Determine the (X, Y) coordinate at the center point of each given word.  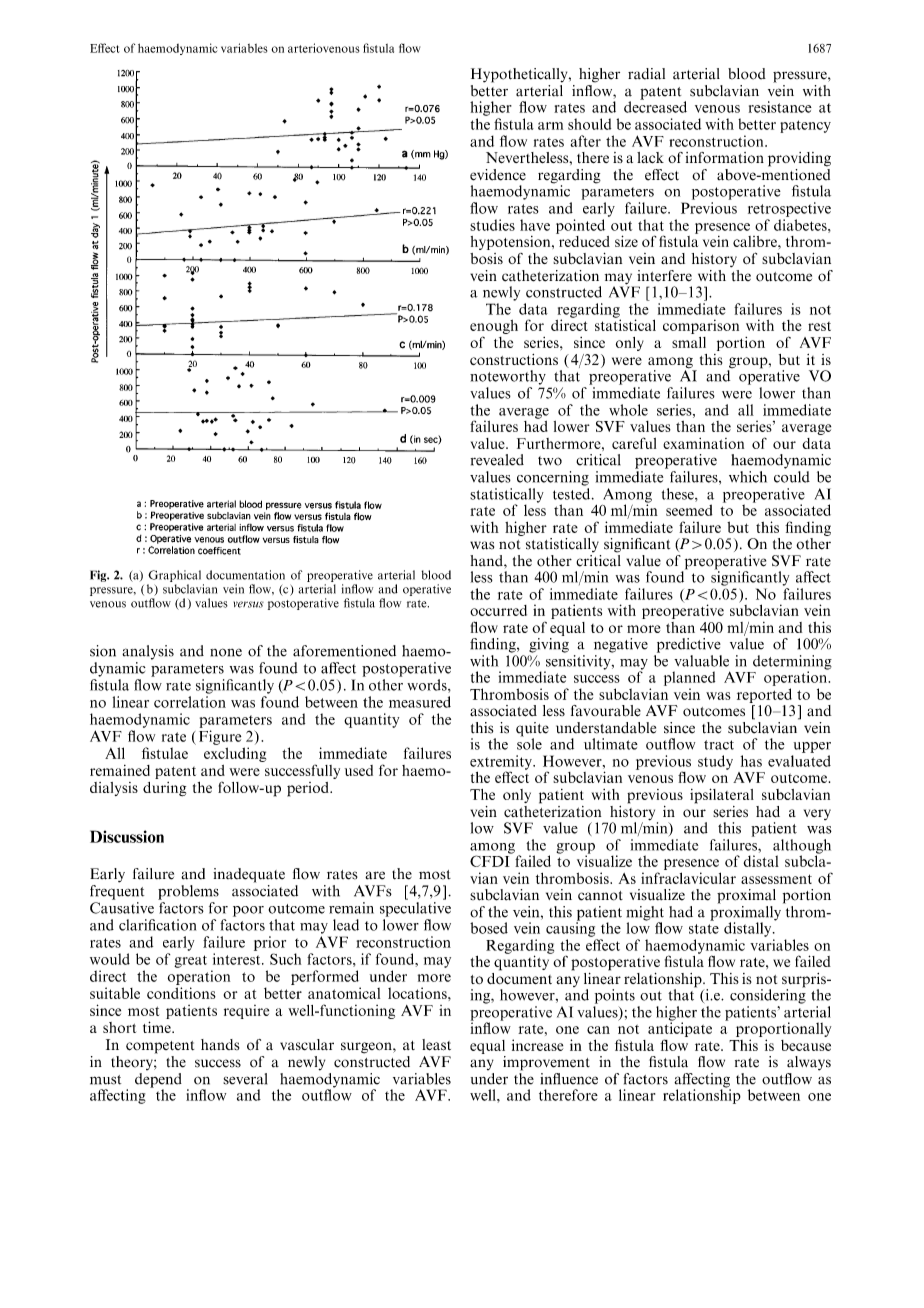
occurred (498, 610)
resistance (780, 107)
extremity (502, 763)
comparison (701, 326)
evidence (498, 175)
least (436, 1045)
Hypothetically (520, 75)
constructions (514, 359)
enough (494, 327)
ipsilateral (722, 796)
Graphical (174, 576)
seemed (689, 510)
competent (160, 1047)
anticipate (680, 1028)
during (164, 789)
